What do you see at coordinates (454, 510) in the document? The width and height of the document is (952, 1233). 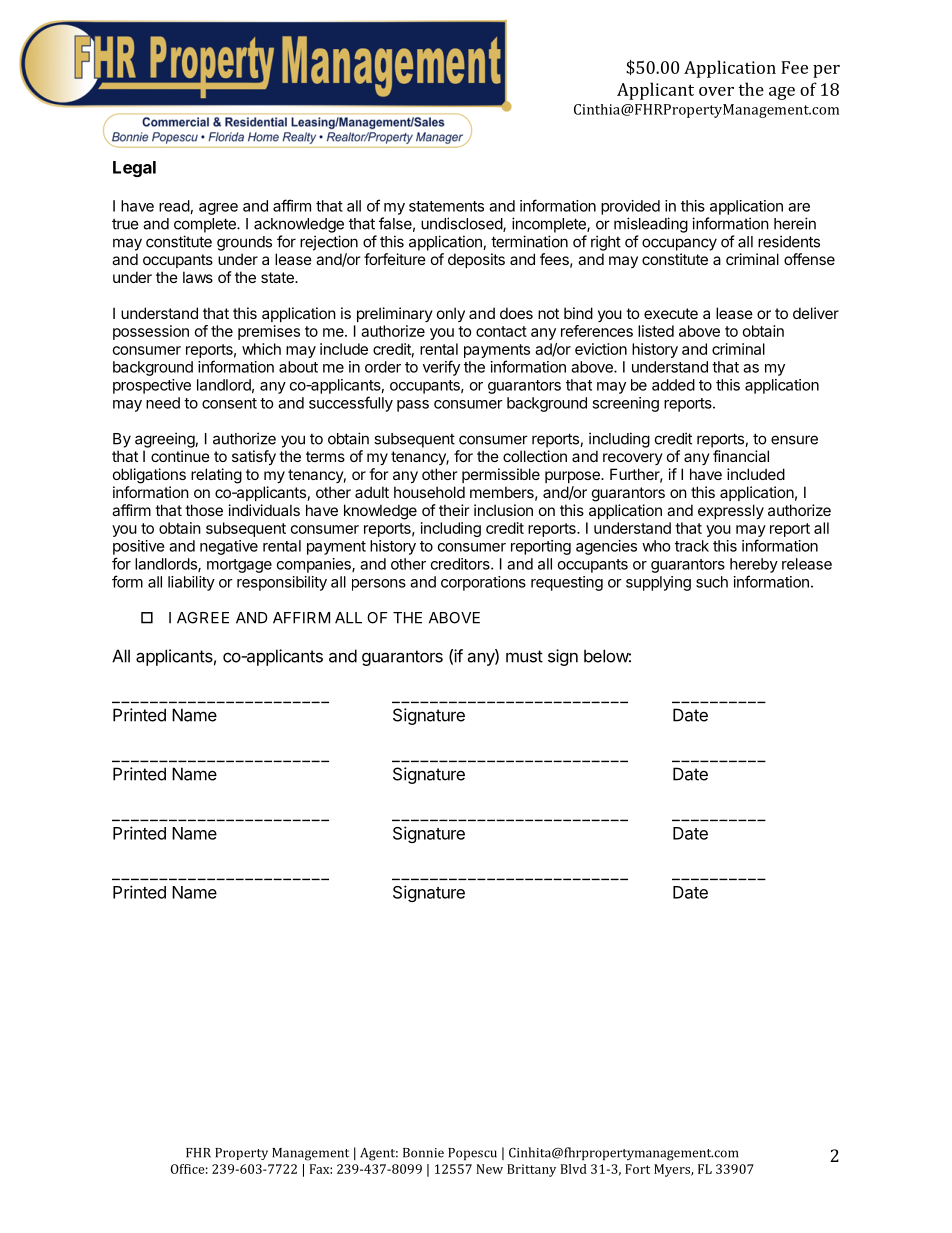 I see `their` at bounding box center [454, 510].
